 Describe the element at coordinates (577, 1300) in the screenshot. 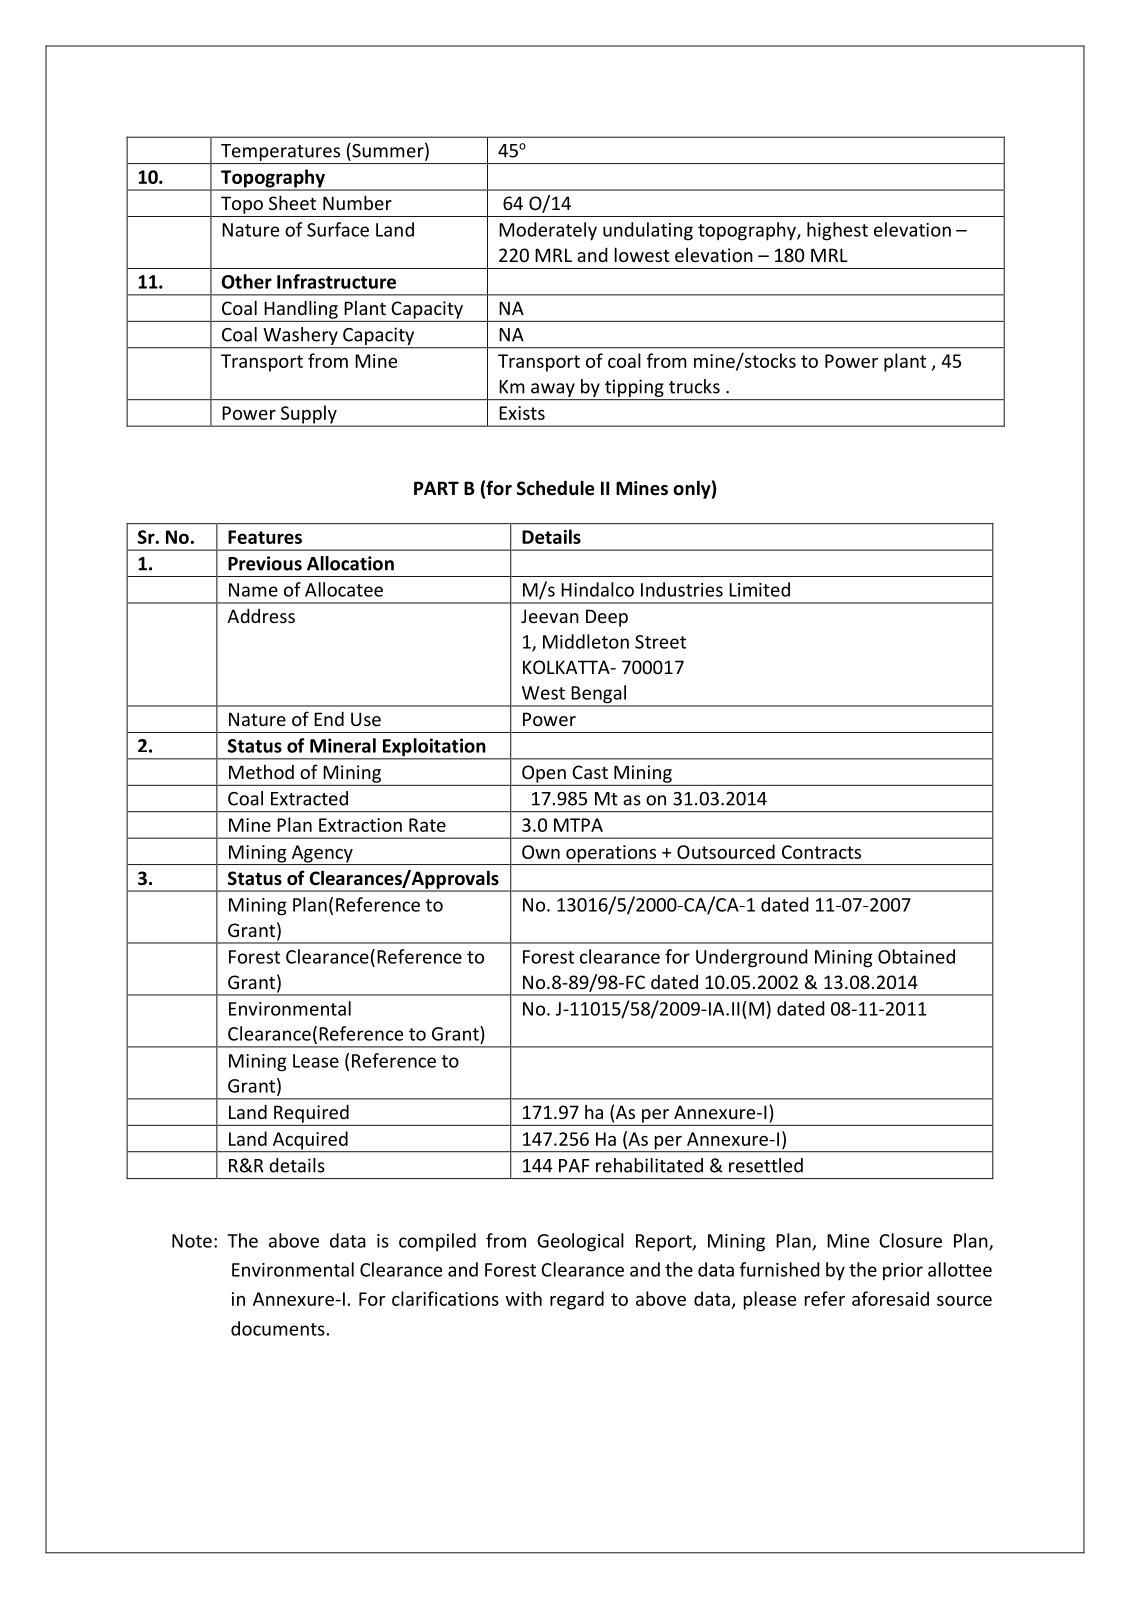

I see `regard` at that location.
